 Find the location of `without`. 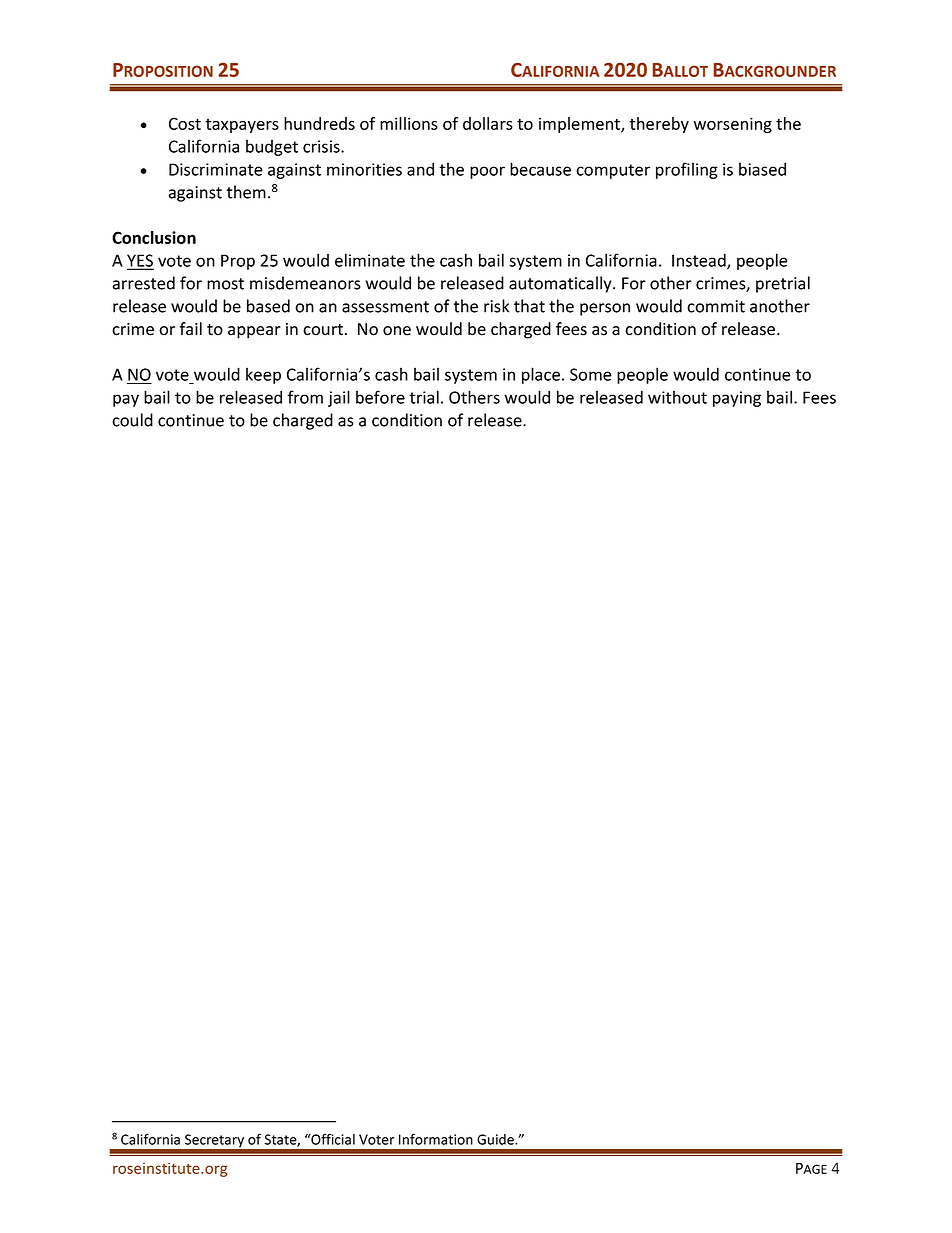

without is located at coordinates (677, 397).
